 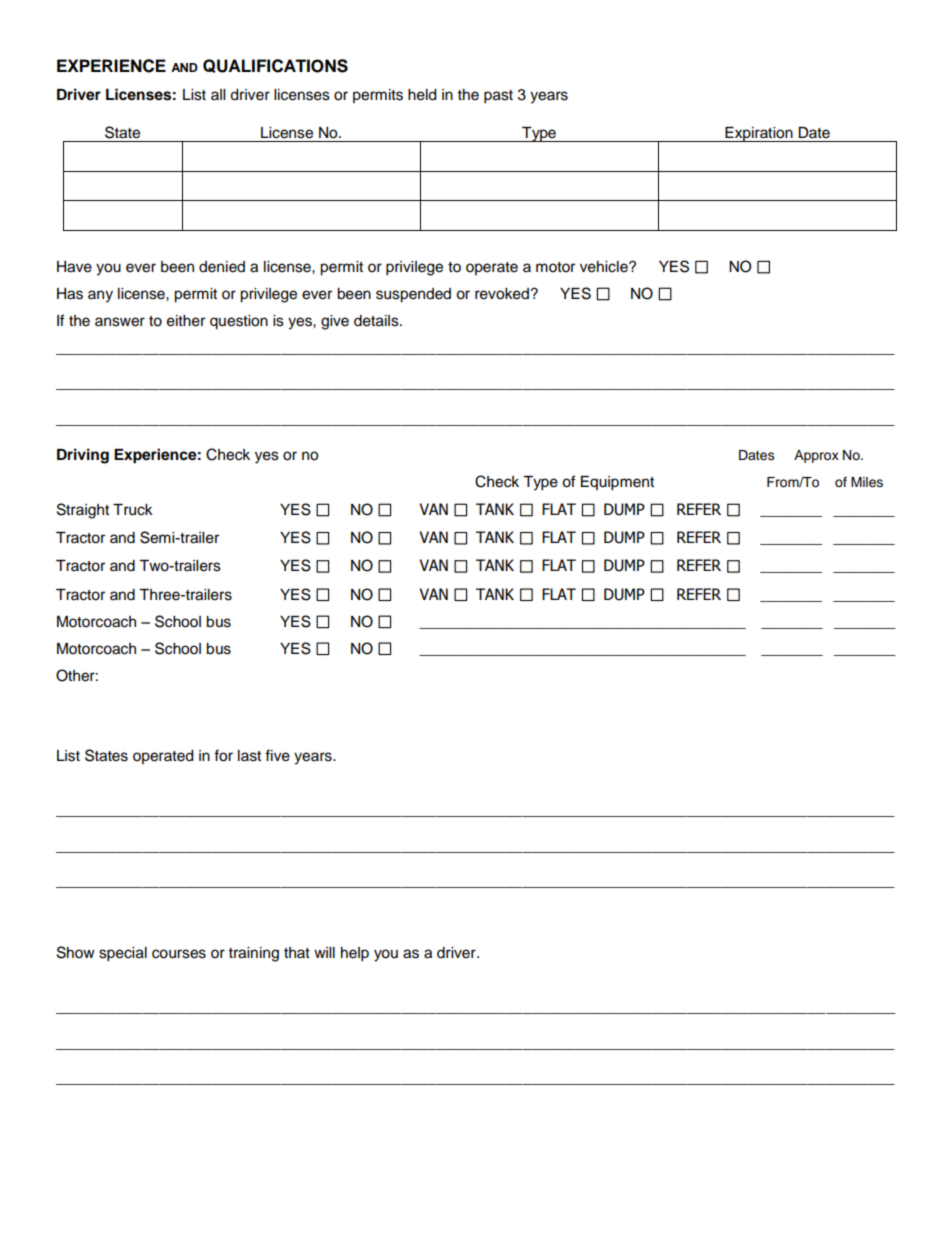 What do you see at coordinates (502, 294) in the image?
I see `revoked` at bounding box center [502, 294].
